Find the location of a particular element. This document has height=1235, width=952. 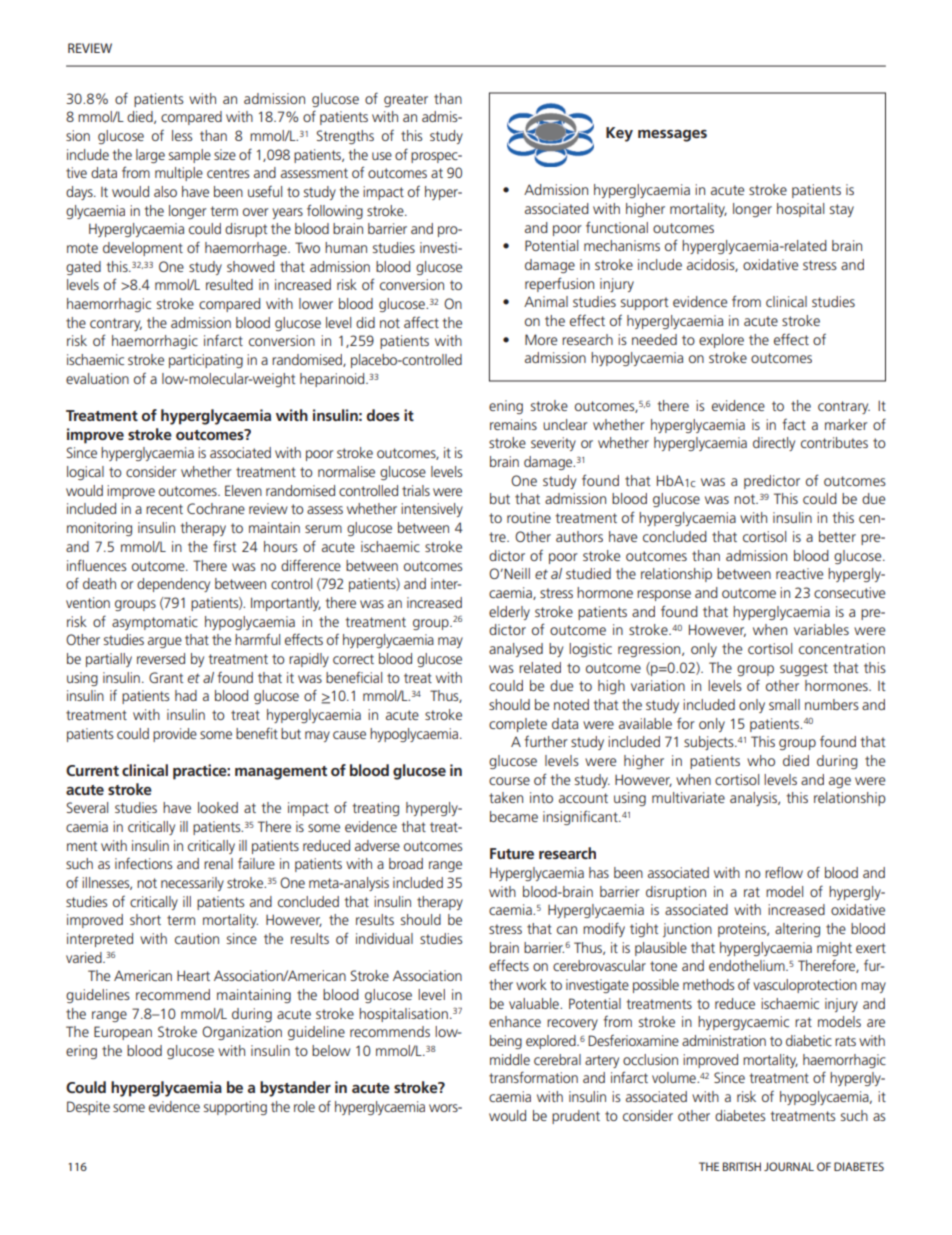

transformation is located at coordinates (533, 1077).
